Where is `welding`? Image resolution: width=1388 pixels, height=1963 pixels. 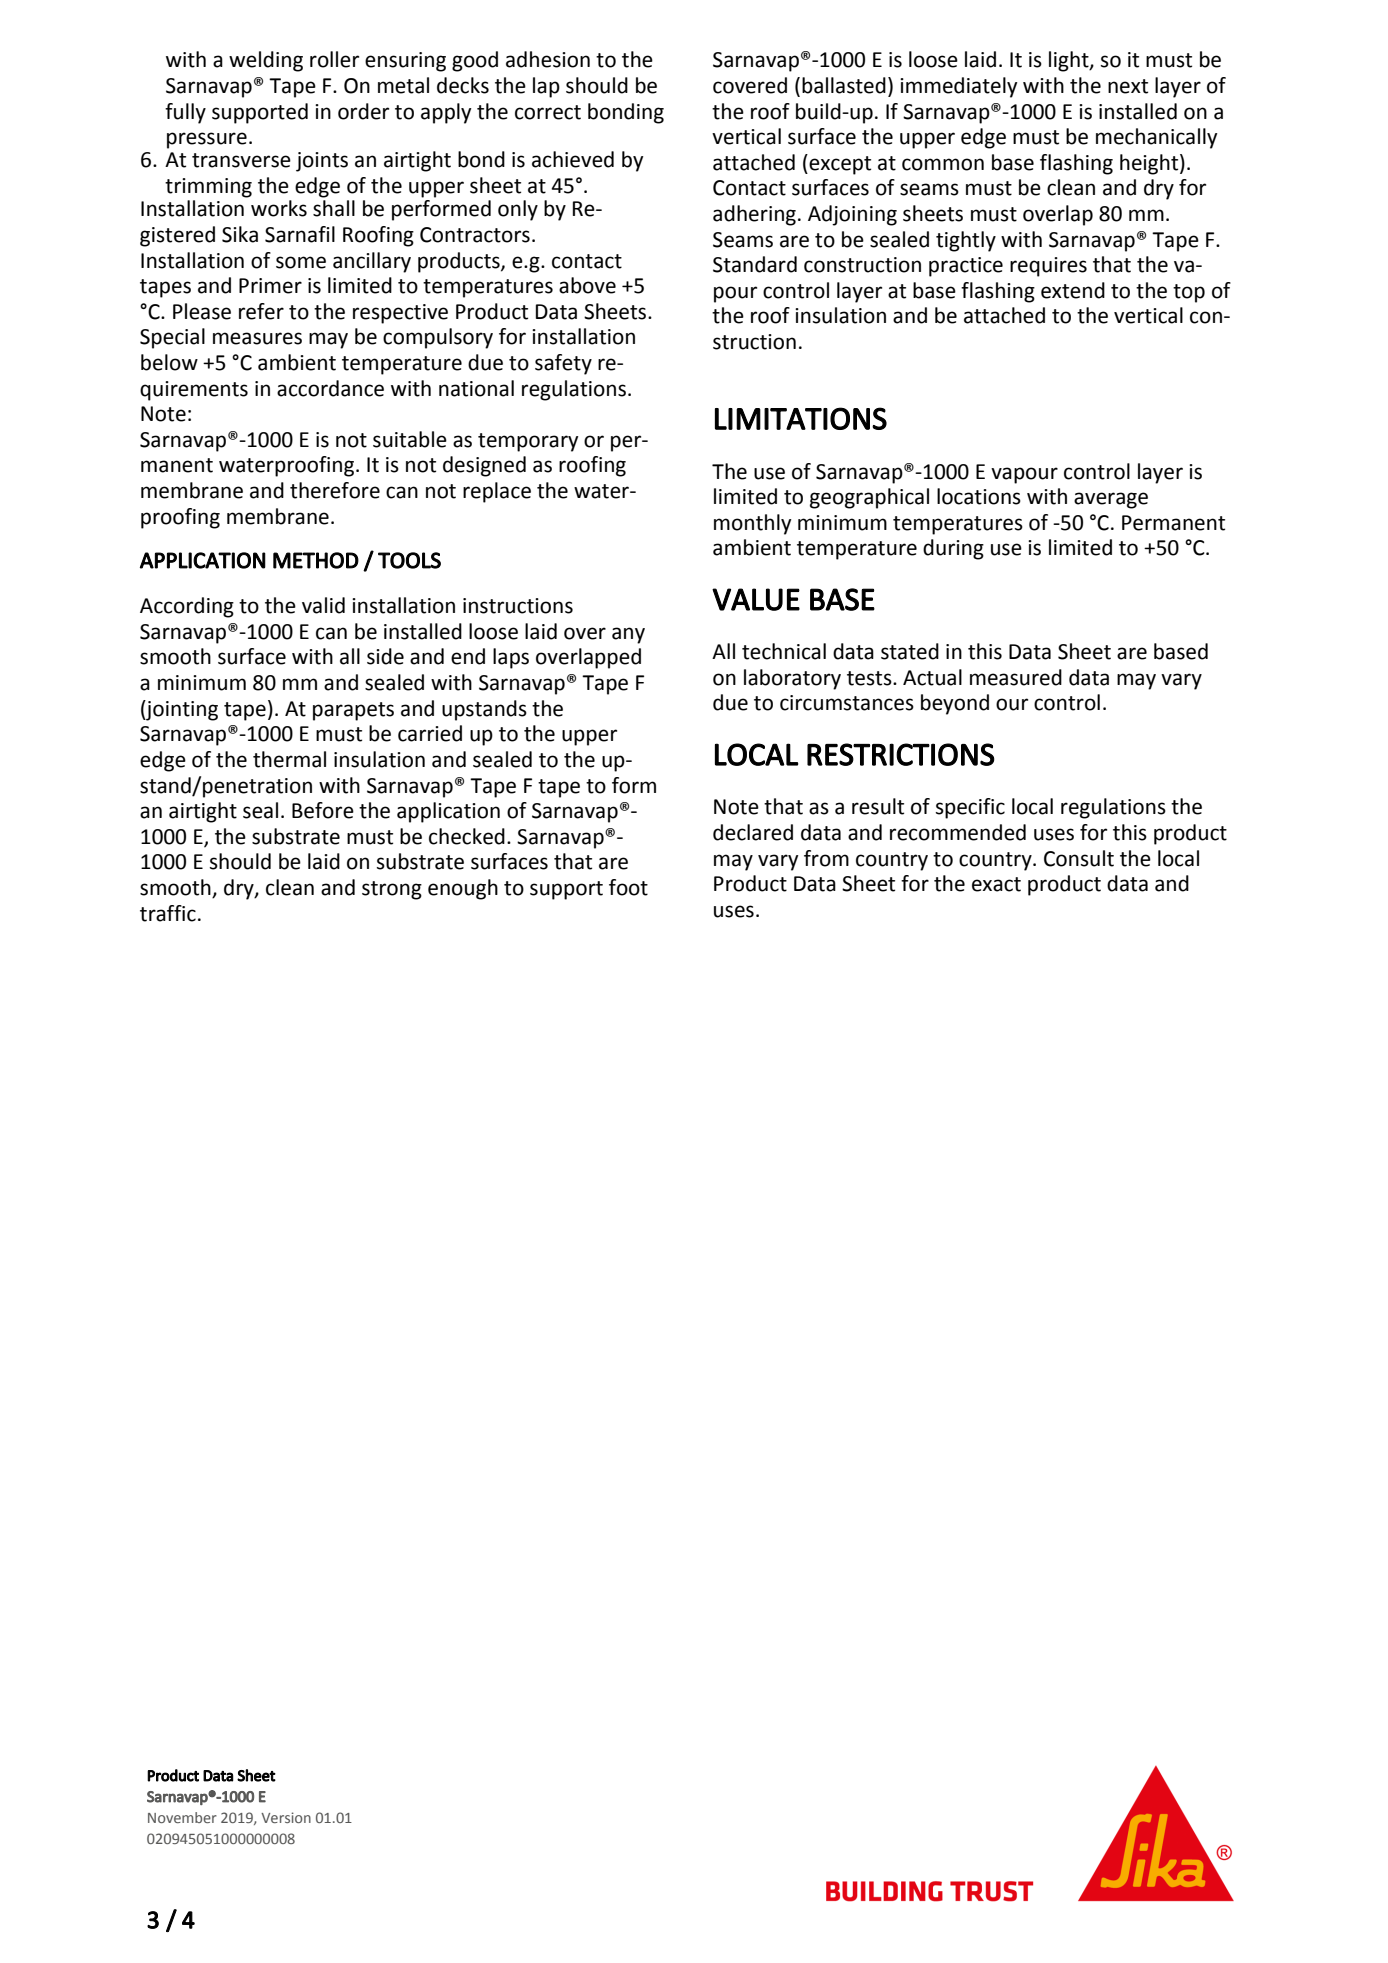 welding is located at coordinates (266, 61).
